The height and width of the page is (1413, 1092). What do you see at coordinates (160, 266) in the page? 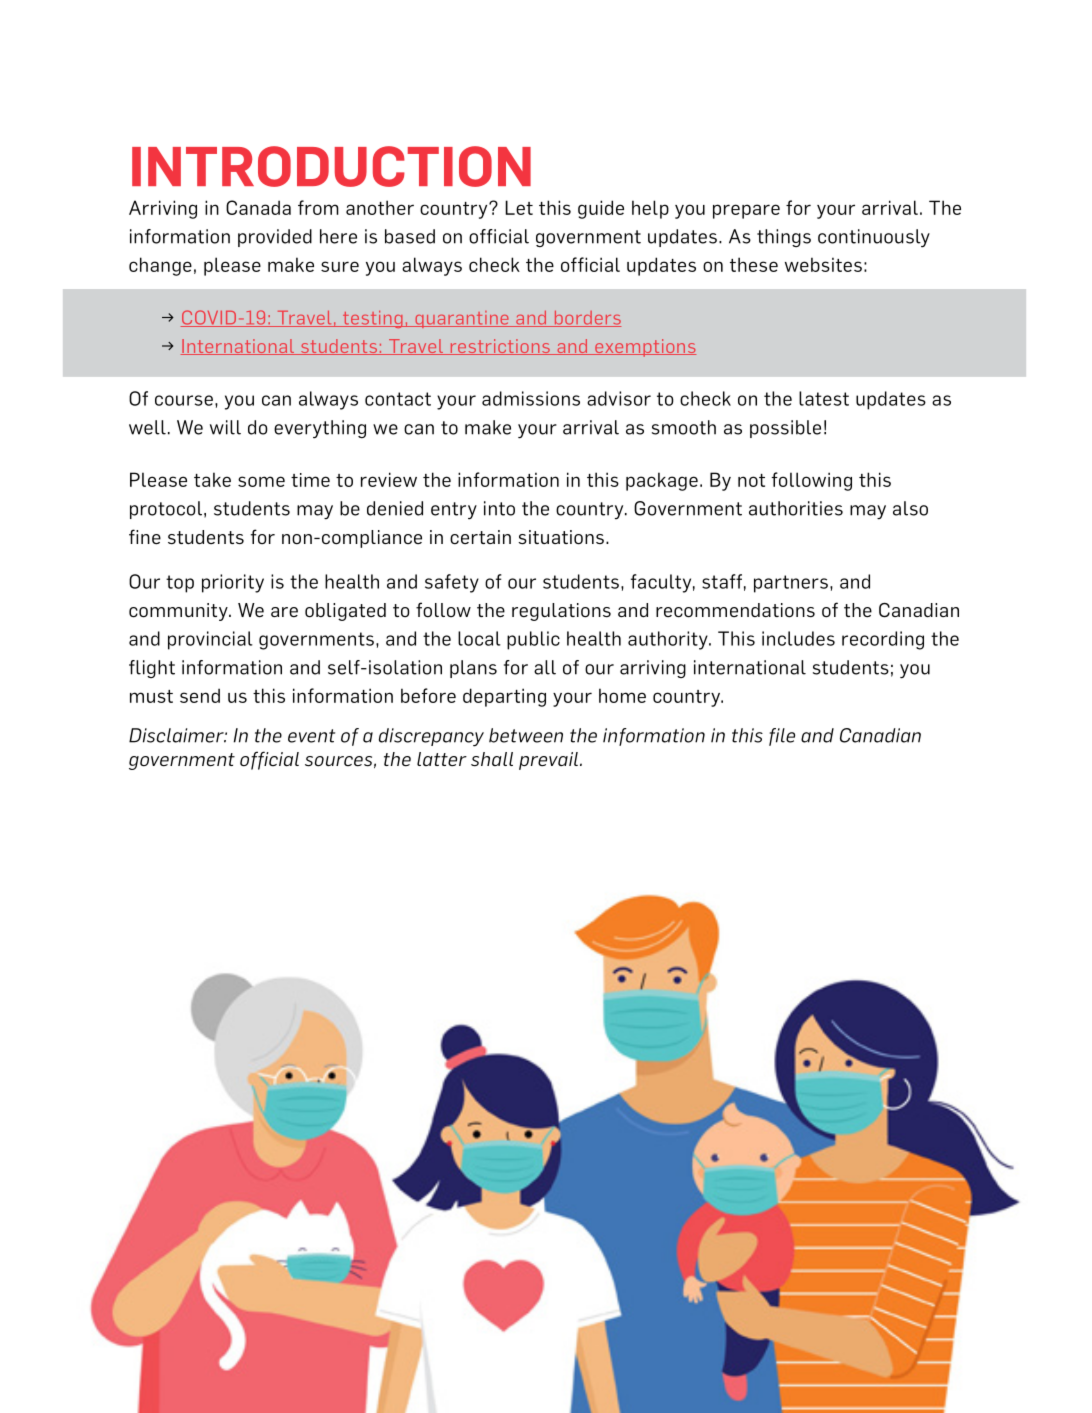
I see `change` at bounding box center [160, 266].
